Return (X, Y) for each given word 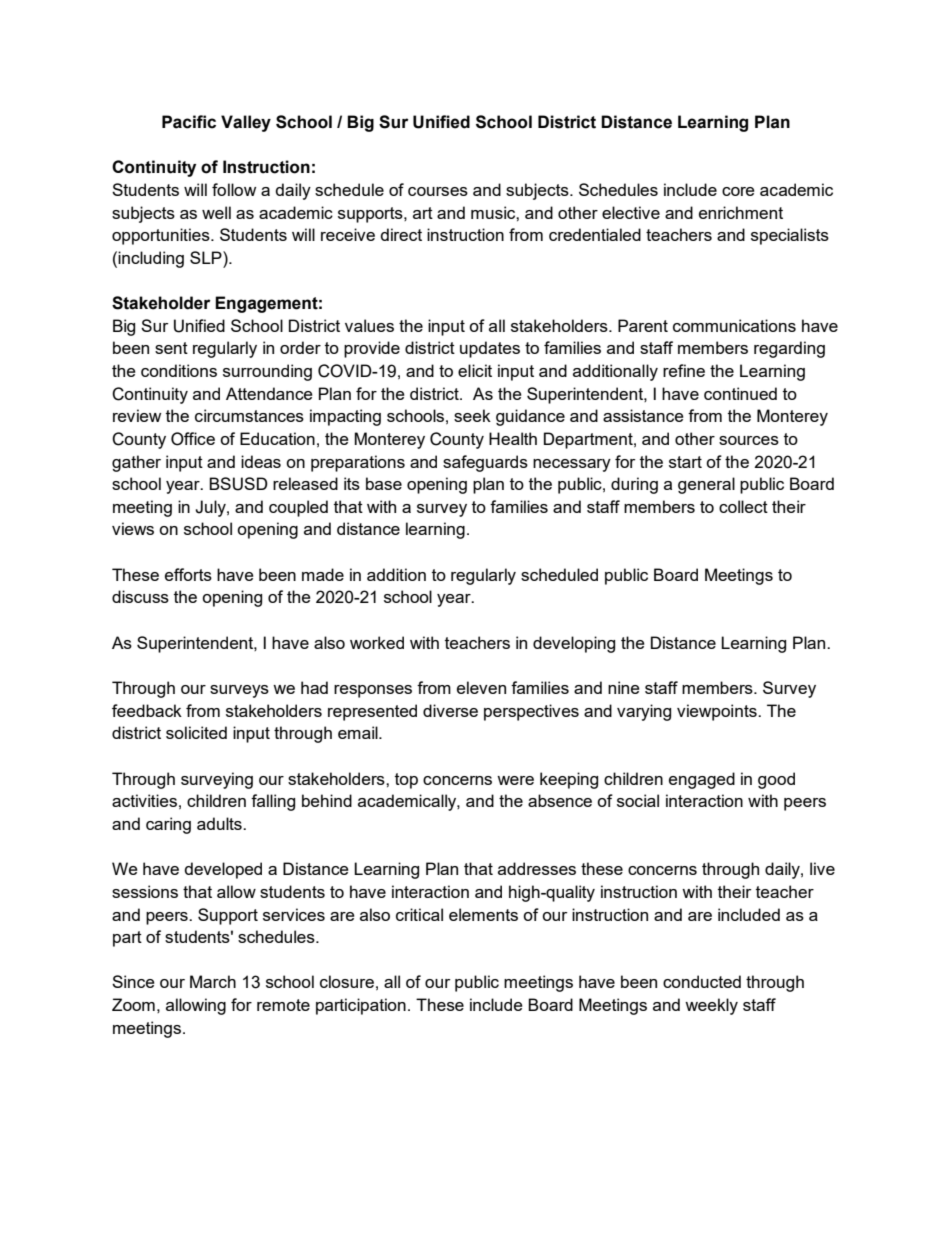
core (738, 191)
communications (734, 325)
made (323, 574)
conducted (702, 981)
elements (483, 914)
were (515, 780)
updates (490, 349)
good (776, 780)
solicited (196, 732)
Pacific (189, 122)
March (213, 981)
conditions (179, 370)
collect (743, 506)
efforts (188, 574)
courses (438, 191)
